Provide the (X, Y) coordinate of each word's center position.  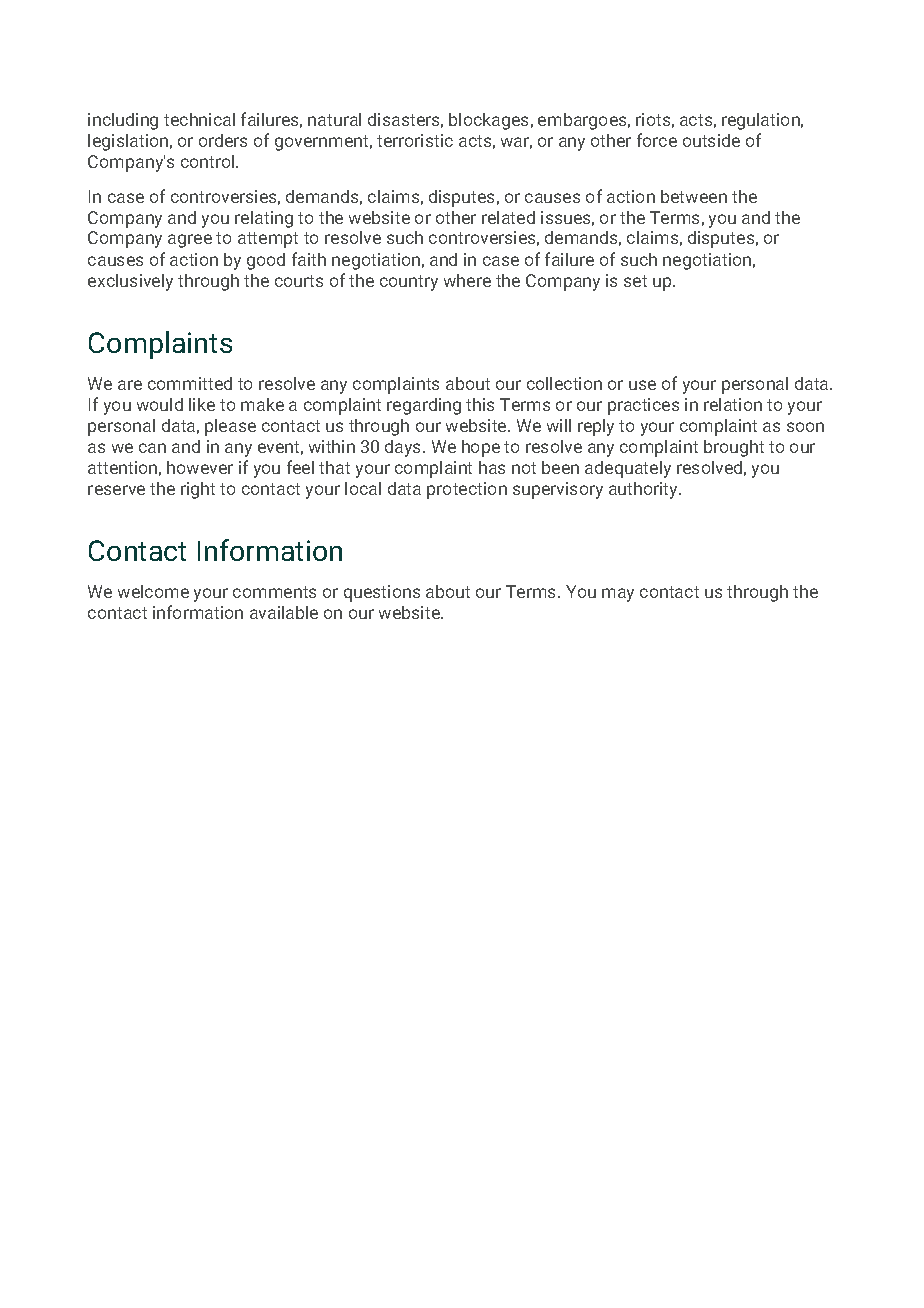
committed (190, 383)
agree (190, 241)
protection (467, 490)
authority (644, 490)
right (198, 490)
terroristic (415, 140)
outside (711, 140)
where (467, 280)
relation (733, 404)
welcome (153, 591)
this (480, 404)
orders (223, 140)
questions (382, 593)
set (635, 281)
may (618, 595)
